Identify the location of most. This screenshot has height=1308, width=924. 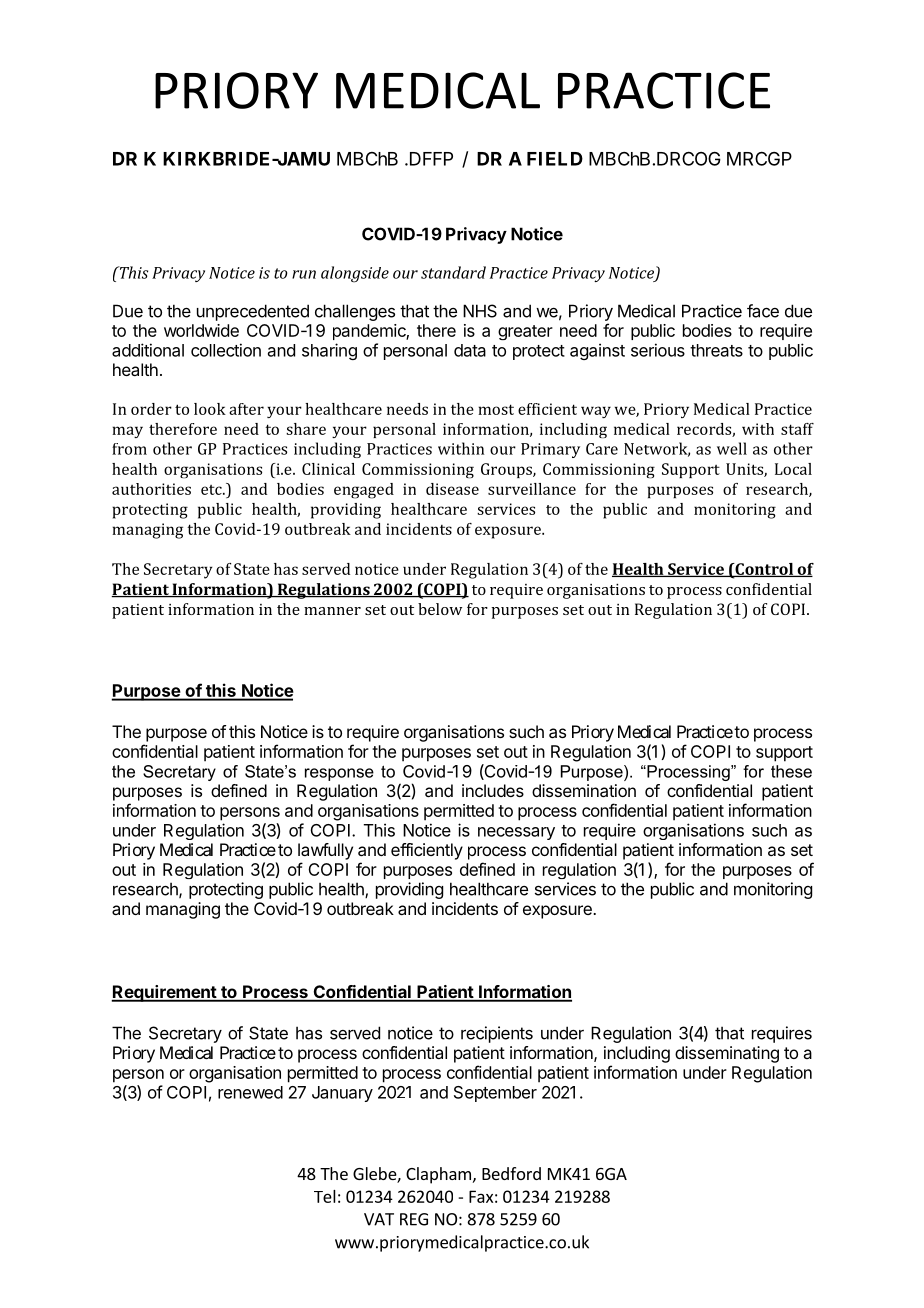
(496, 409).
